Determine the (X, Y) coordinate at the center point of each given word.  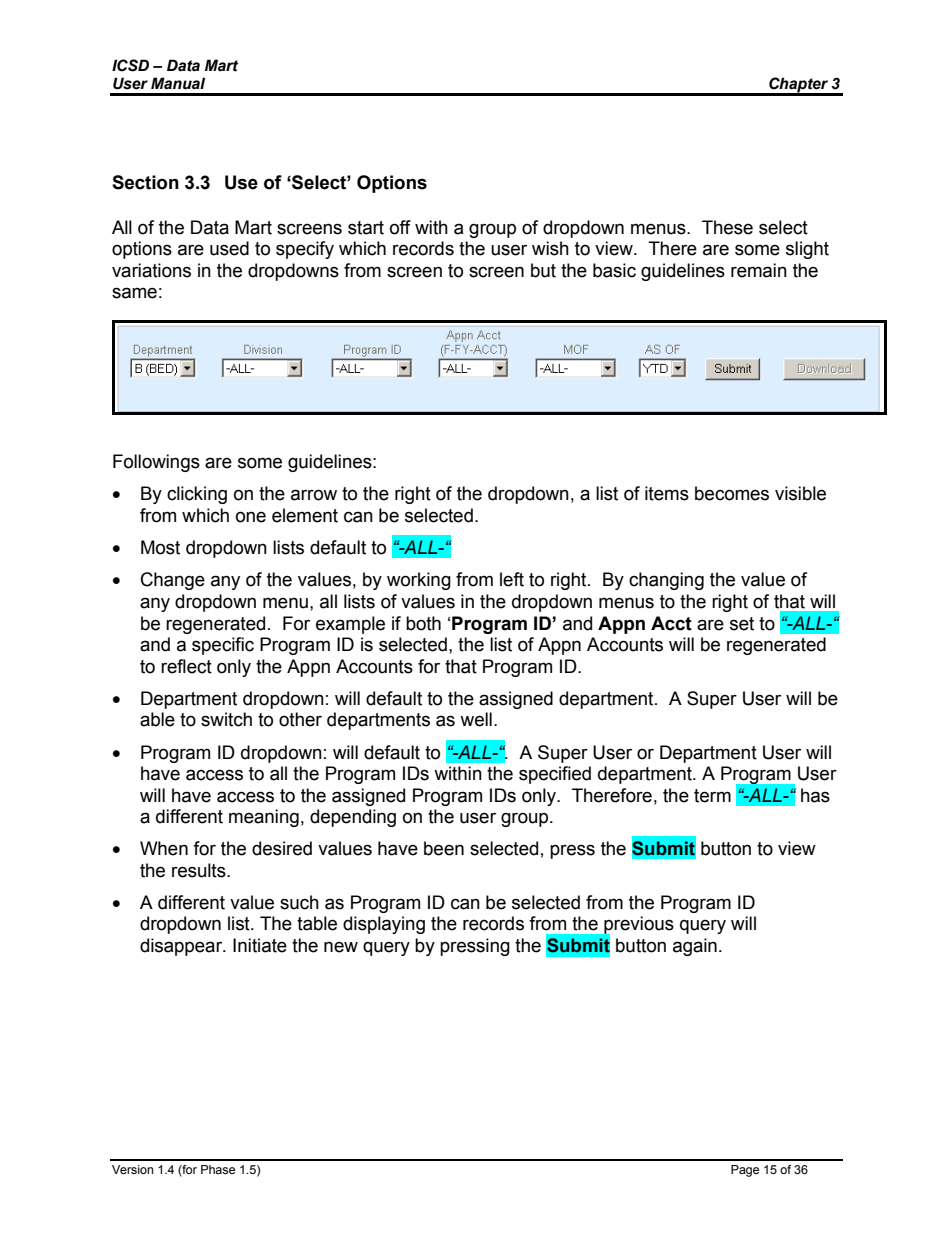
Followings (156, 463)
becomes (732, 493)
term (712, 796)
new (341, 947)
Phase (218, 1169)
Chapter (799, 86)
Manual (178, 83)
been (444, 848)
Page (745, 1171)
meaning (264, 818)
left (512, 579)
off (400, 227)
